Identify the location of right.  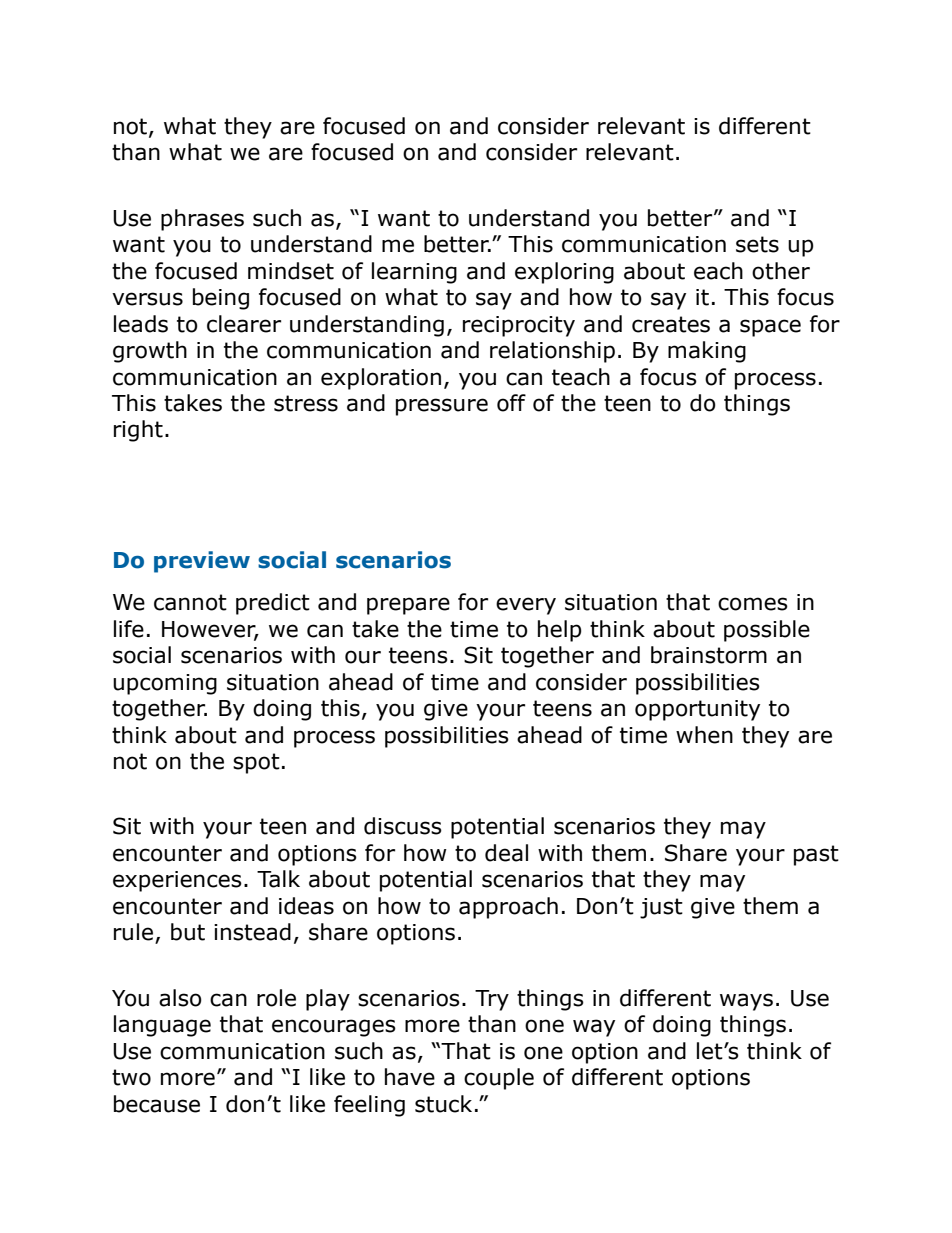
(138, 431).
